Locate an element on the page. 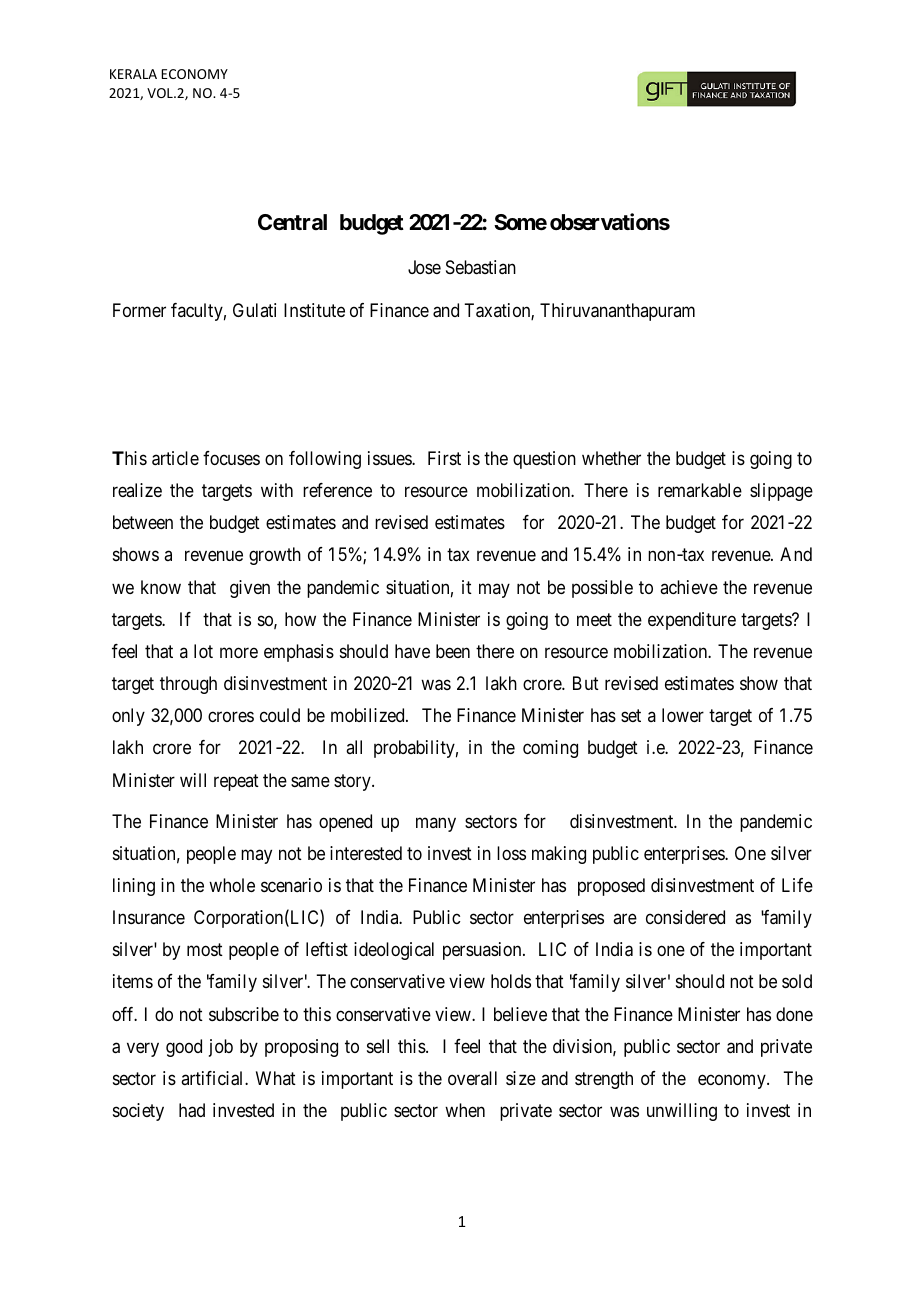 This image has width=924, height=1308. remarkable is located at coordinates (700, 490).
